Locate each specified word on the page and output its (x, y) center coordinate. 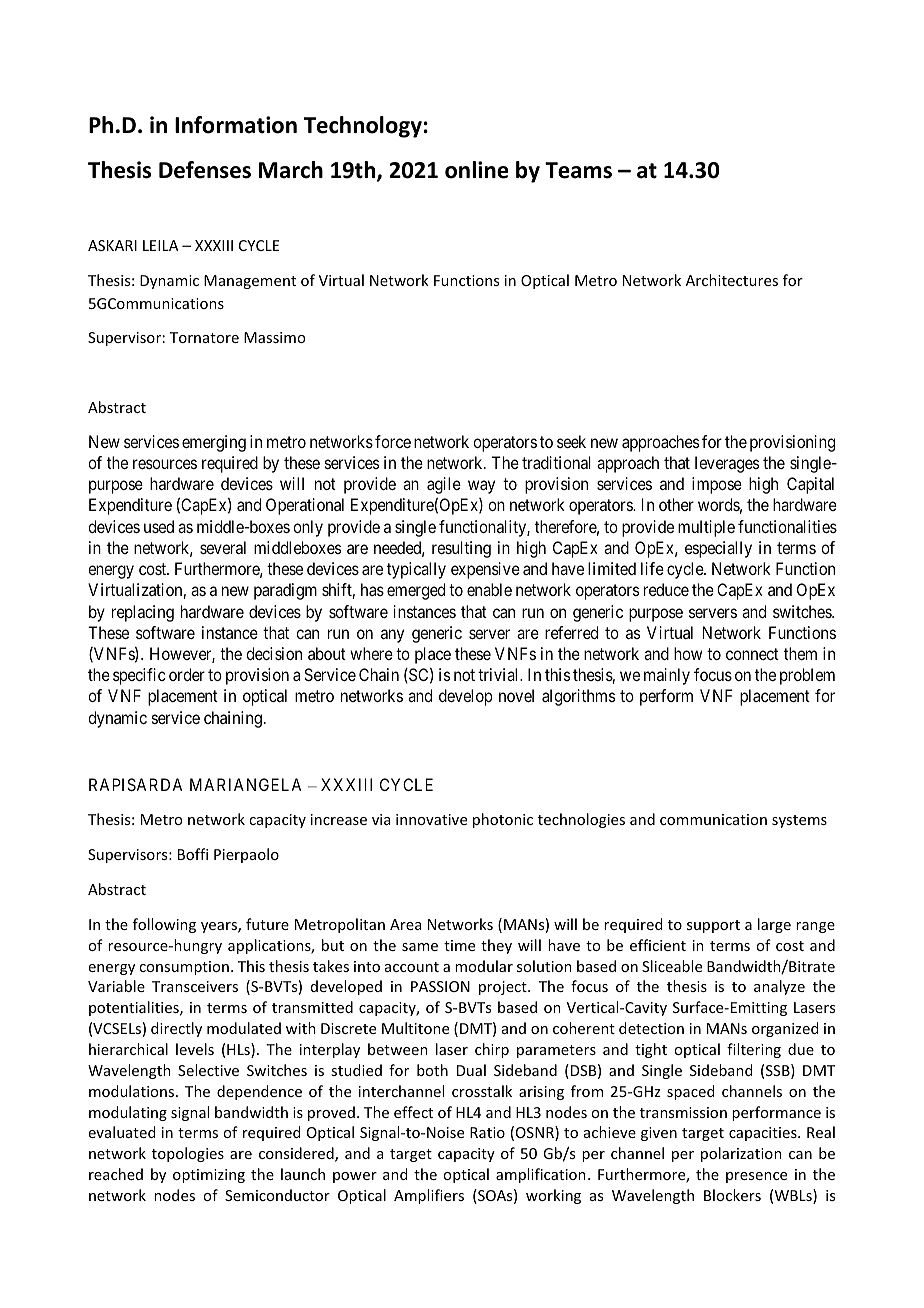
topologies (188, 1154)
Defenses (205, 170)
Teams (578, 170)
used (159, 526)
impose (717, 485)
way (481, 487)
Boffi (193, 854)
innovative (431, 819)
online (477, 170)
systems (799, 821)
